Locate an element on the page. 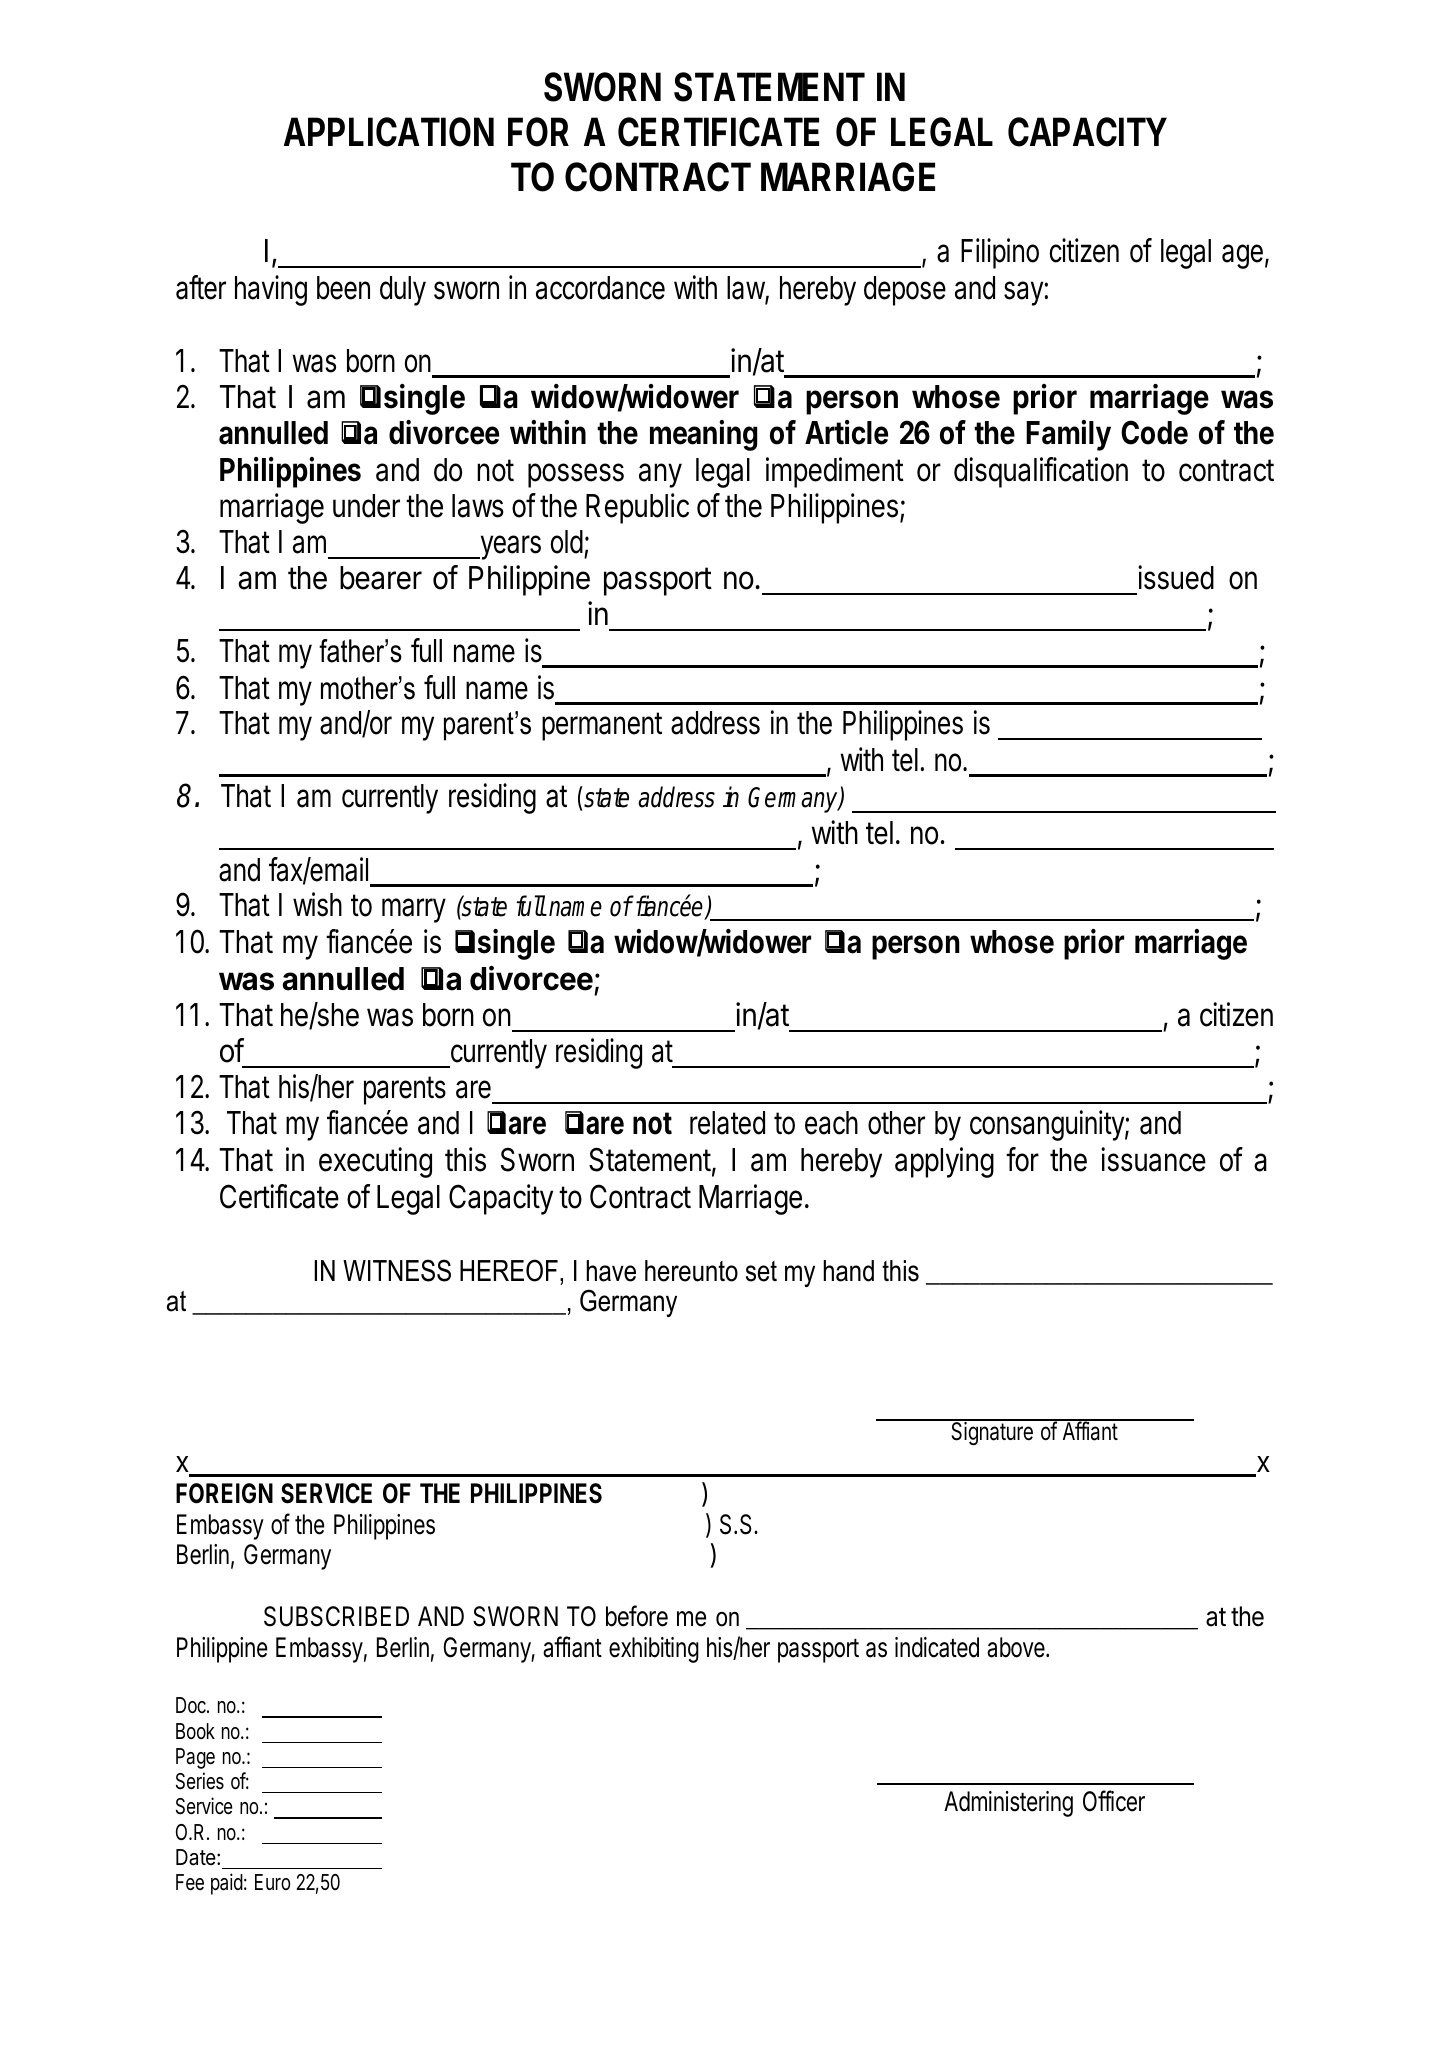 This image has width=1450, height=2051. related is located at coordinates (727, 1123).
